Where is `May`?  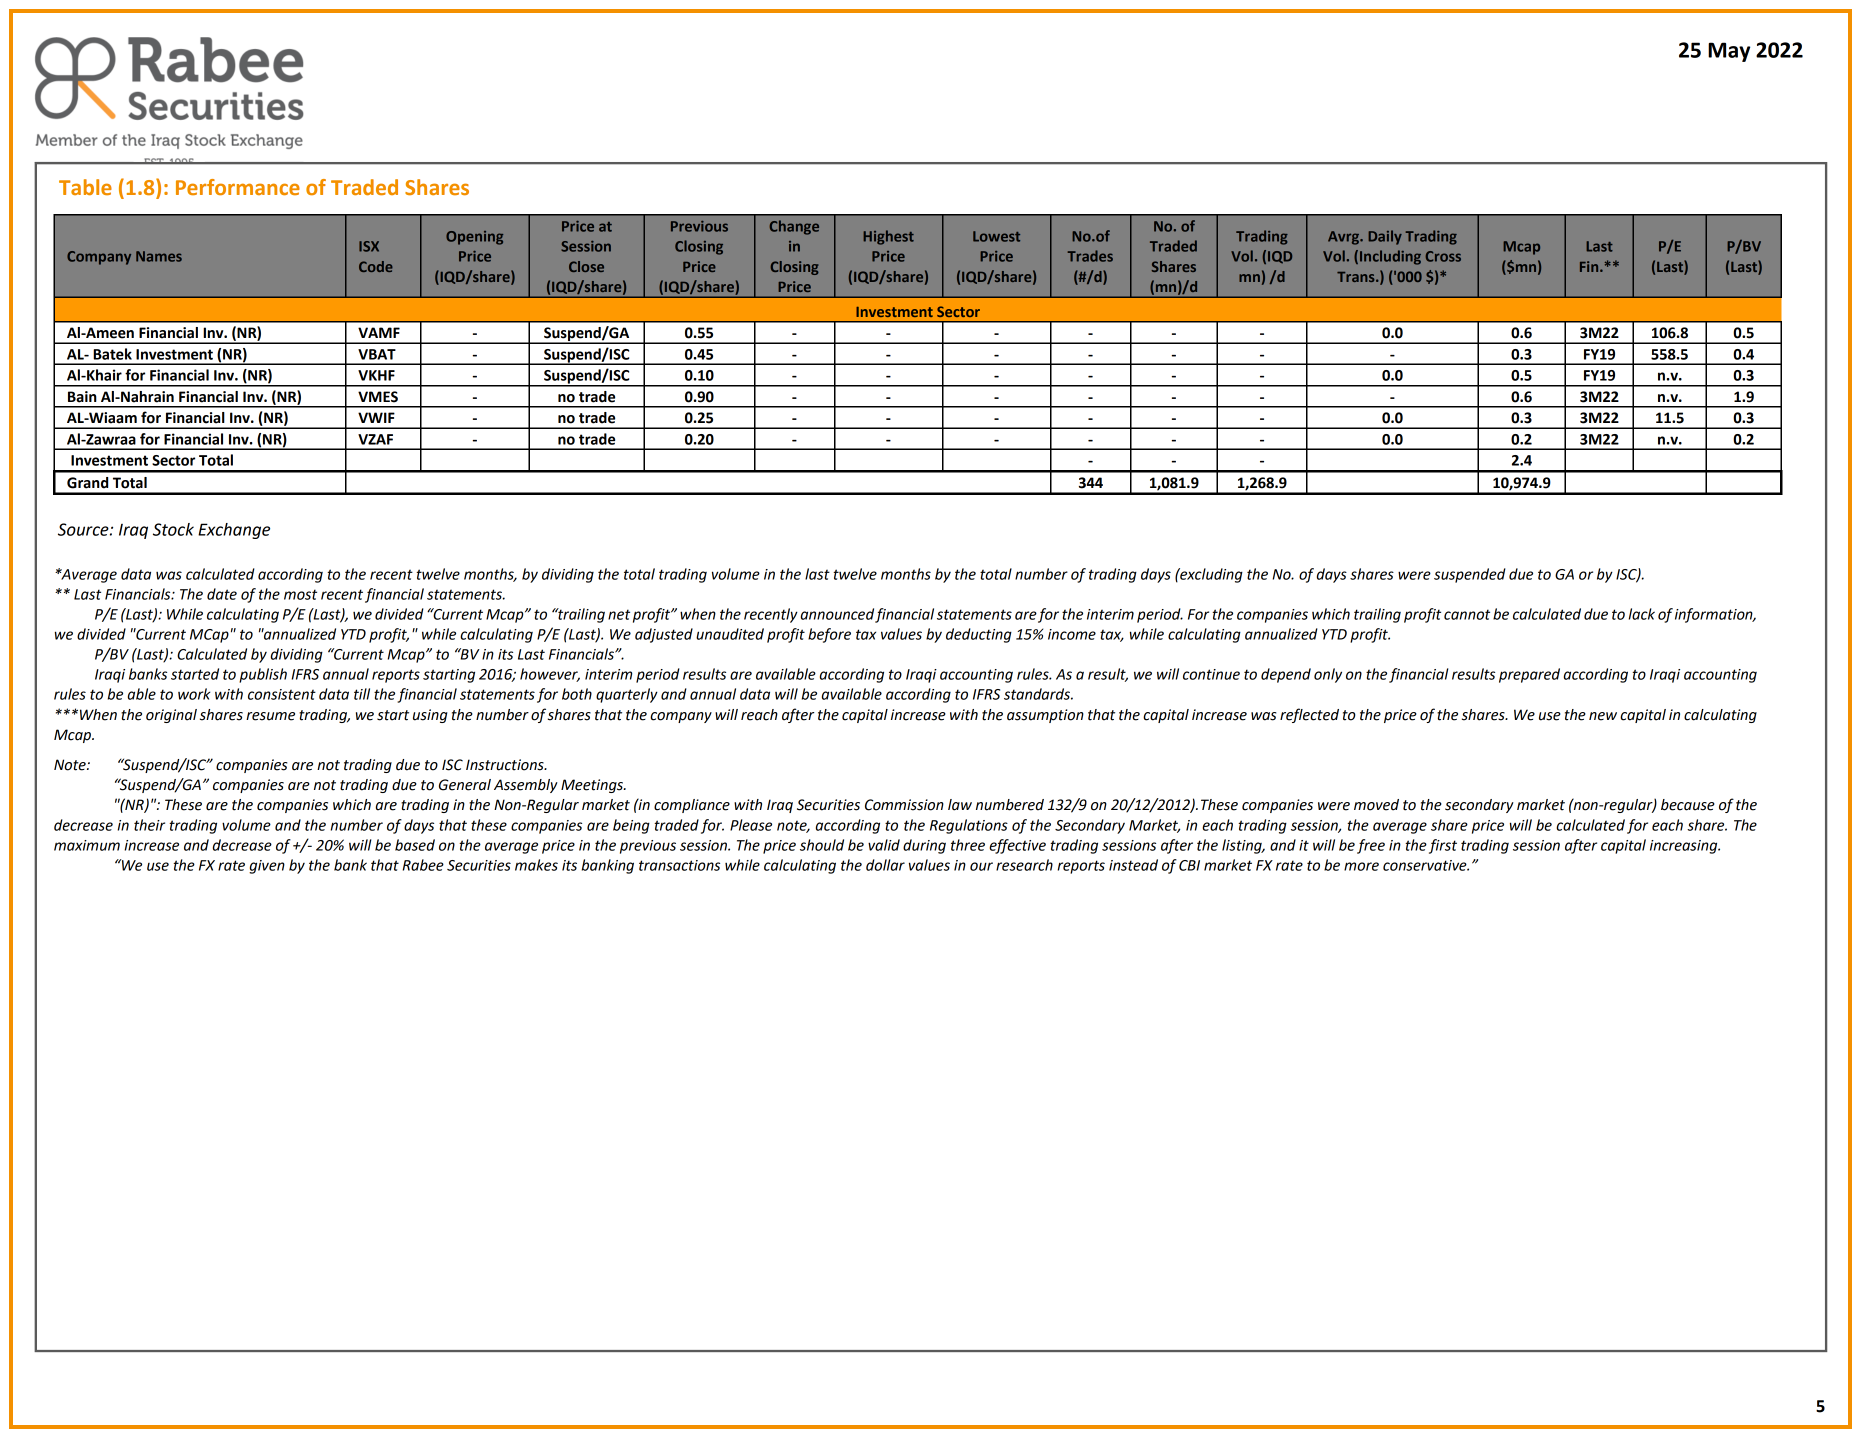 May is located at coordinates (1729, 52).
